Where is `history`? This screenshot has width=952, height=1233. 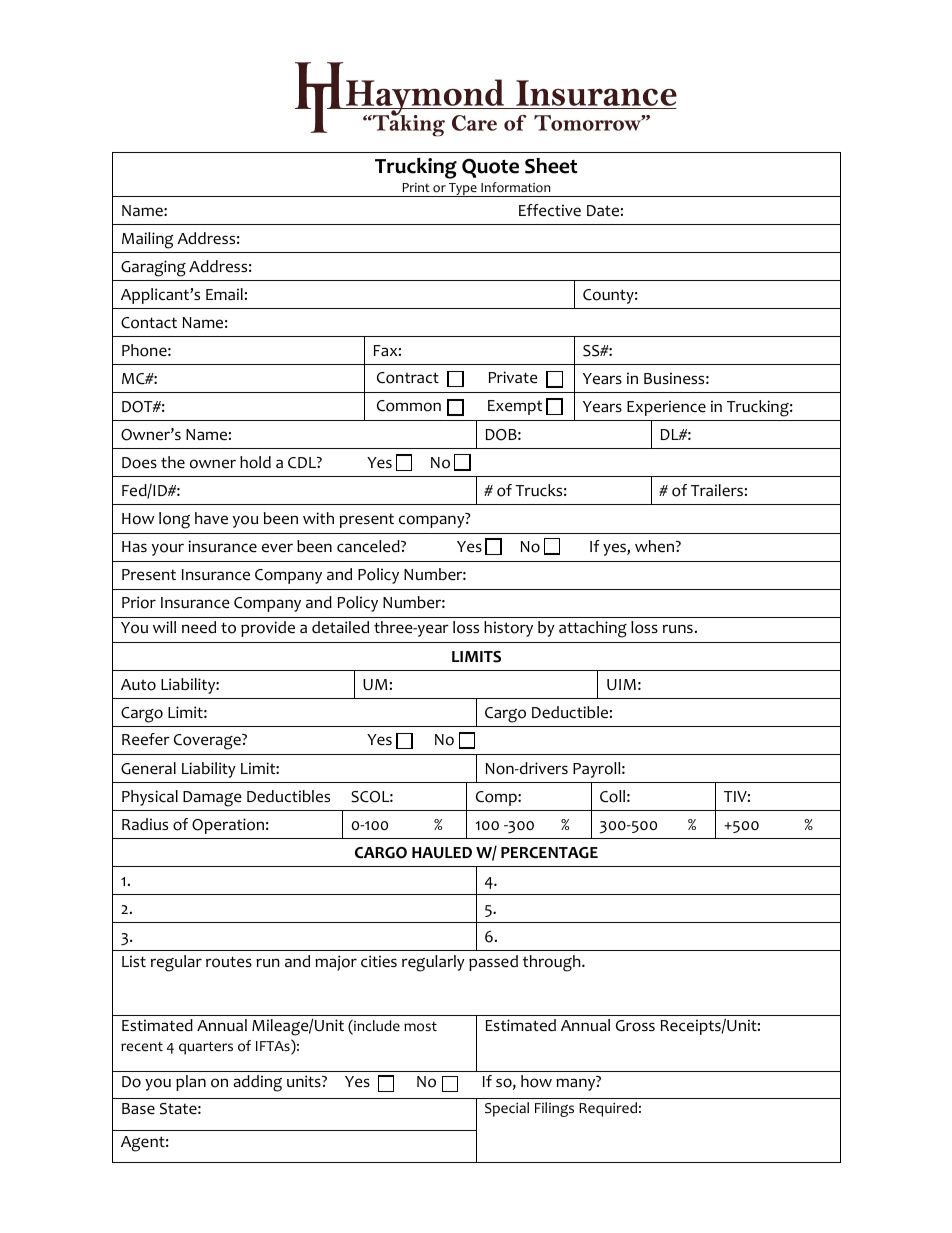
history is located at coordinates (508, 629).
